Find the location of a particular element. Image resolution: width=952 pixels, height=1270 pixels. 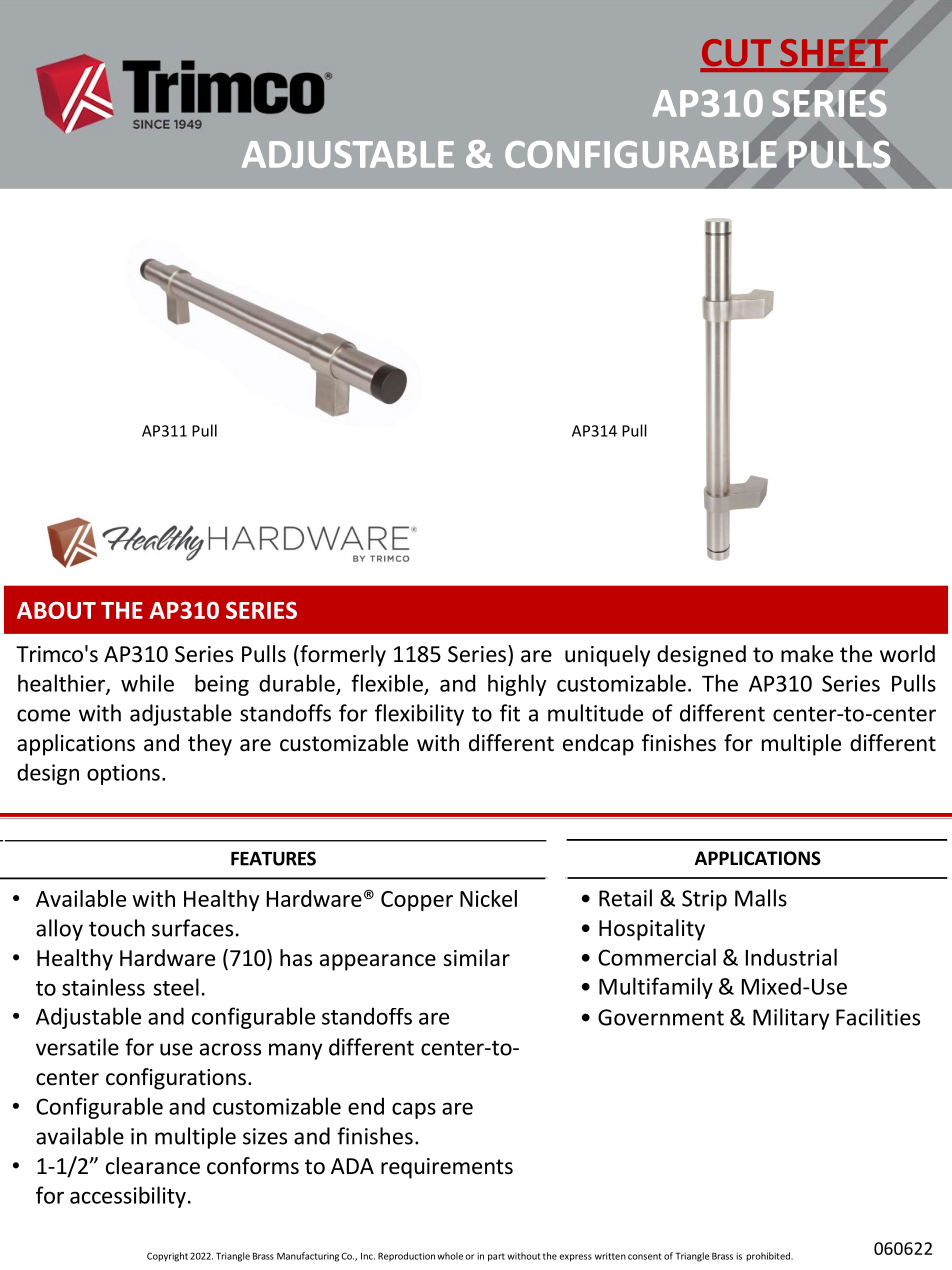

Industrial is located at coordinates (791, 957).
